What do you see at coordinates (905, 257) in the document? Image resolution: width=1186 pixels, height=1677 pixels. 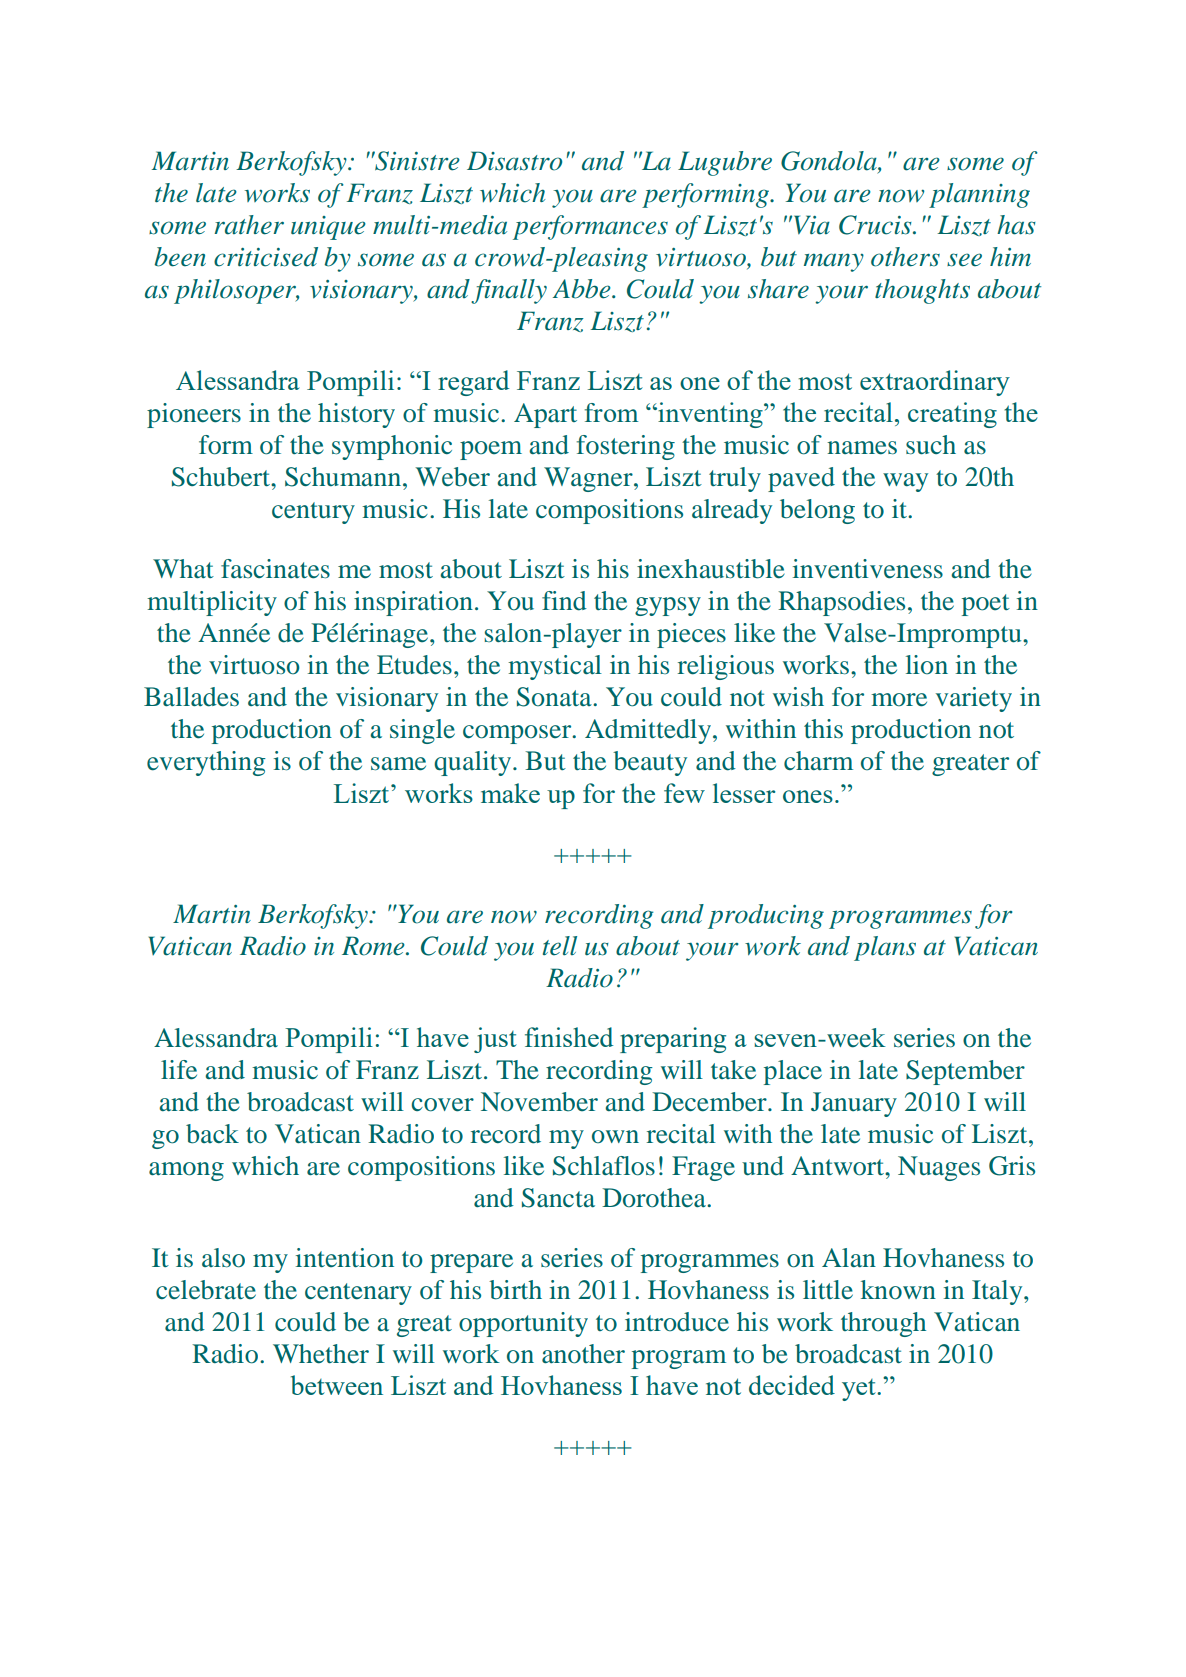 I see `others` at bounding box center [905, 257].
